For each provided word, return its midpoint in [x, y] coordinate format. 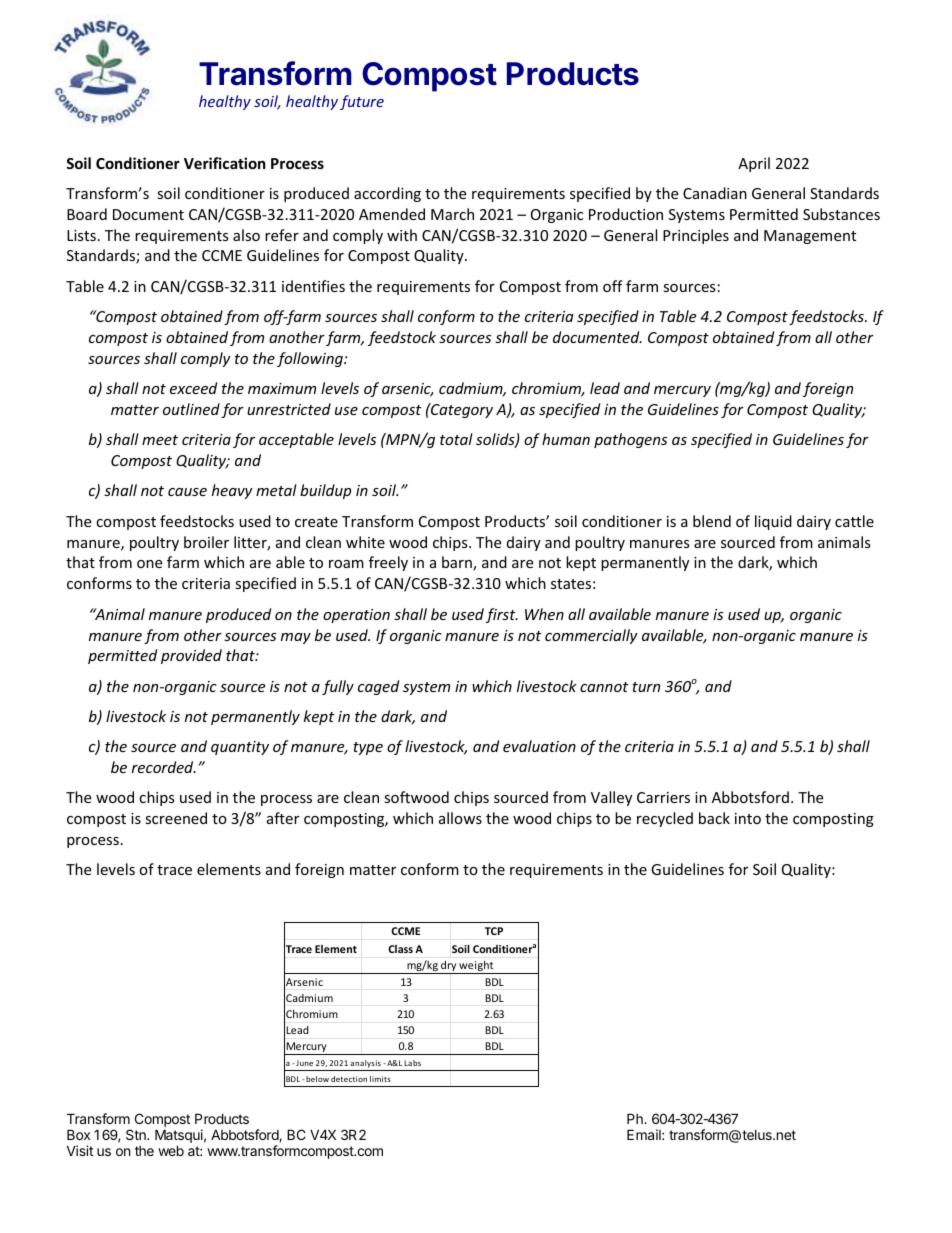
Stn [137, 1134]
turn [646, 687]
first [502, 615]
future [362, 102]
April [754, 164]
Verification [225, 163]
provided [191, 656]
